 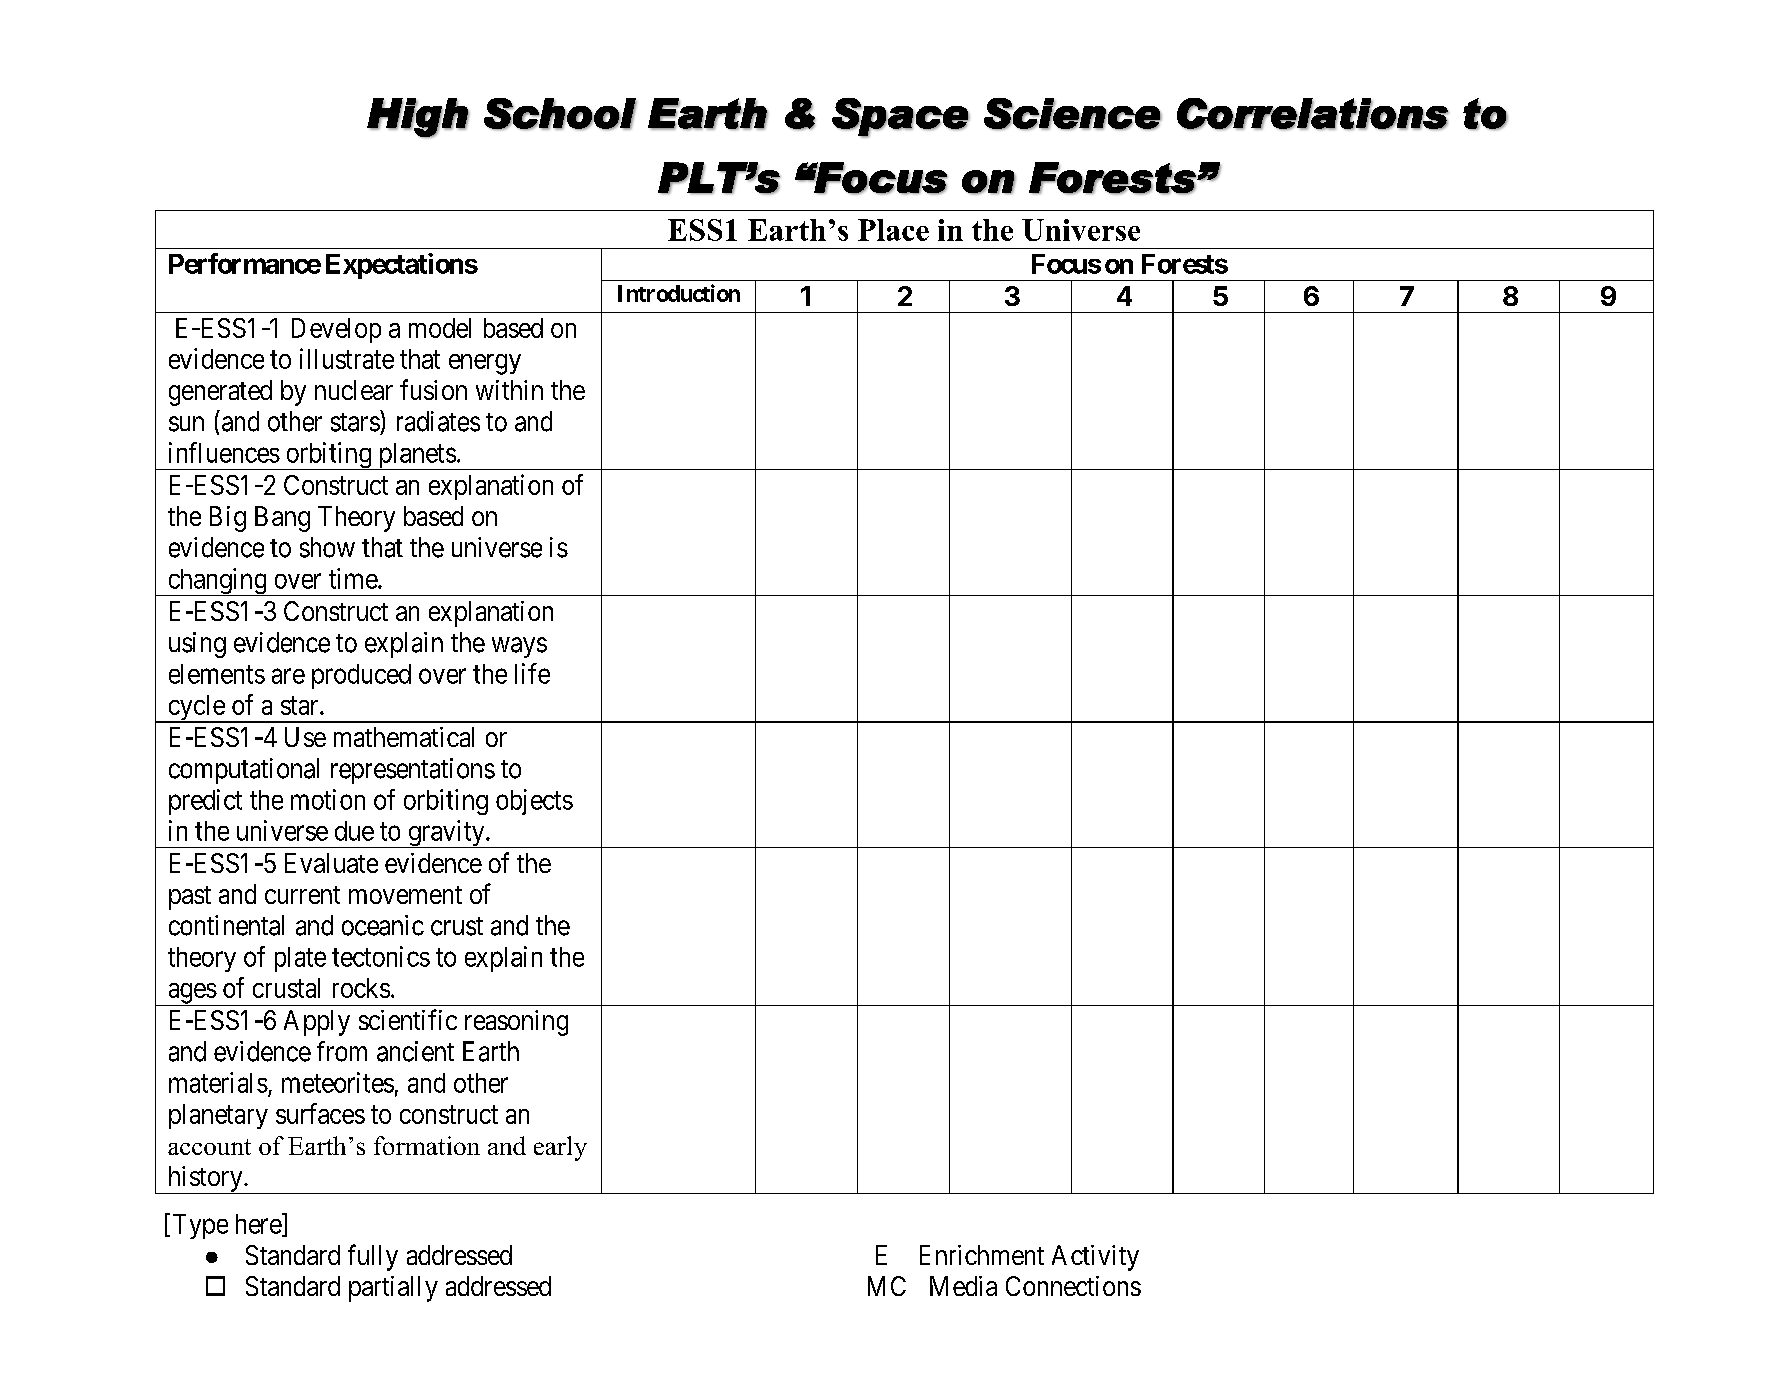 I want to click on life, so click(x=532, y=673).
